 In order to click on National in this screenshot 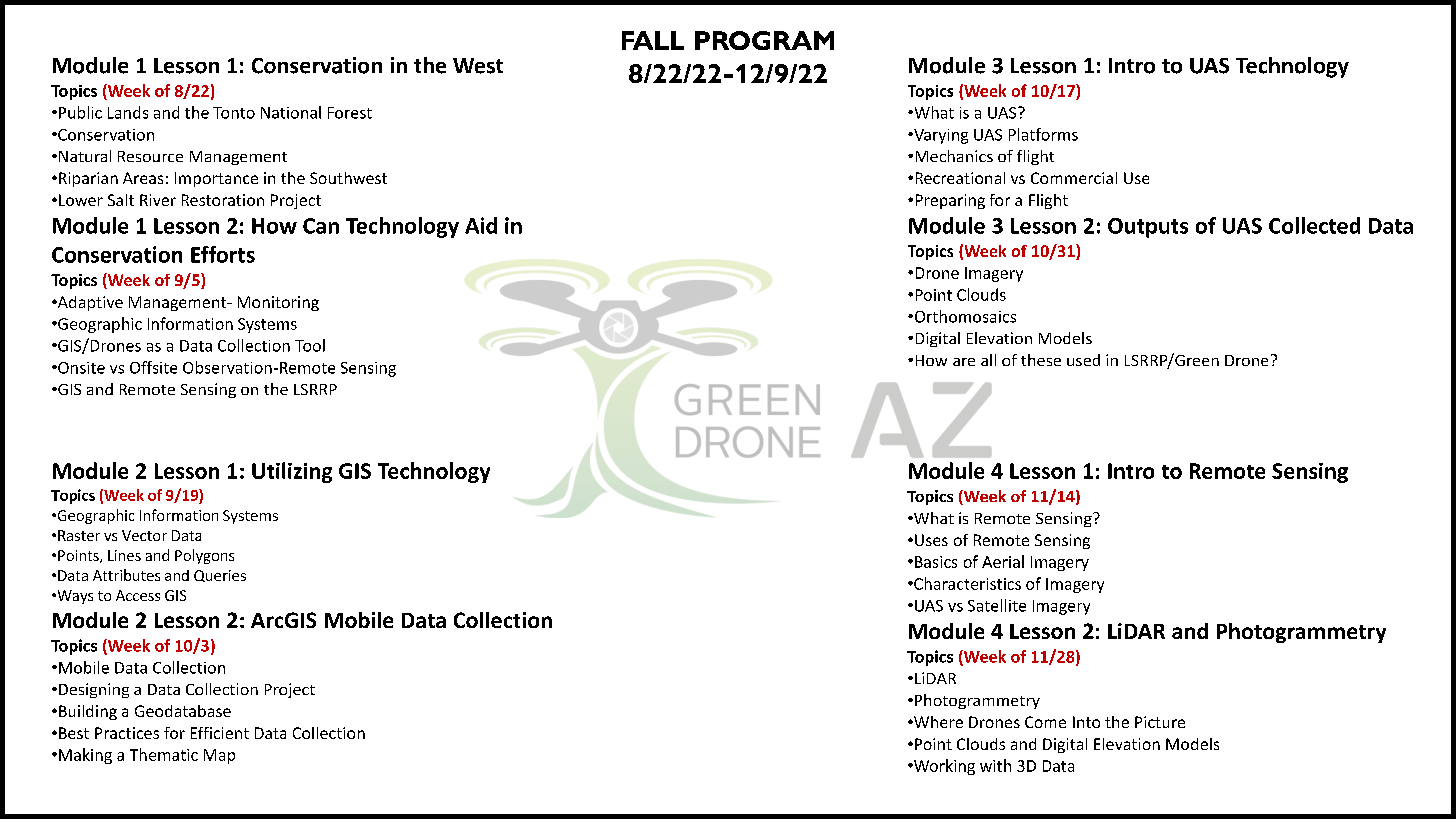, I will do `click(291, 112)`.
